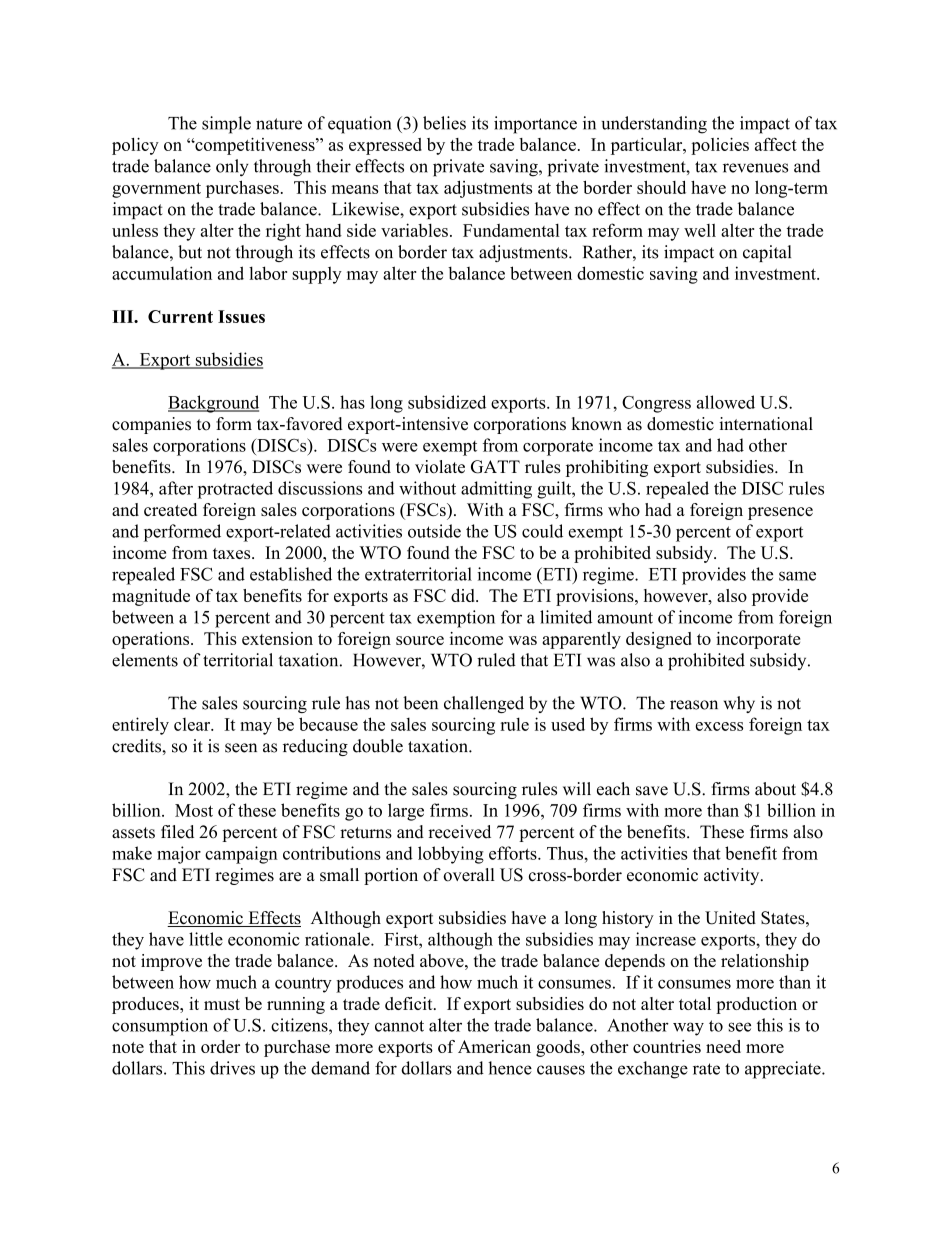 The height and width of the screenshot is (1233, 952). Describe the element at coordinates (444, 123) in the screenshot. I see `belies` at that location.
